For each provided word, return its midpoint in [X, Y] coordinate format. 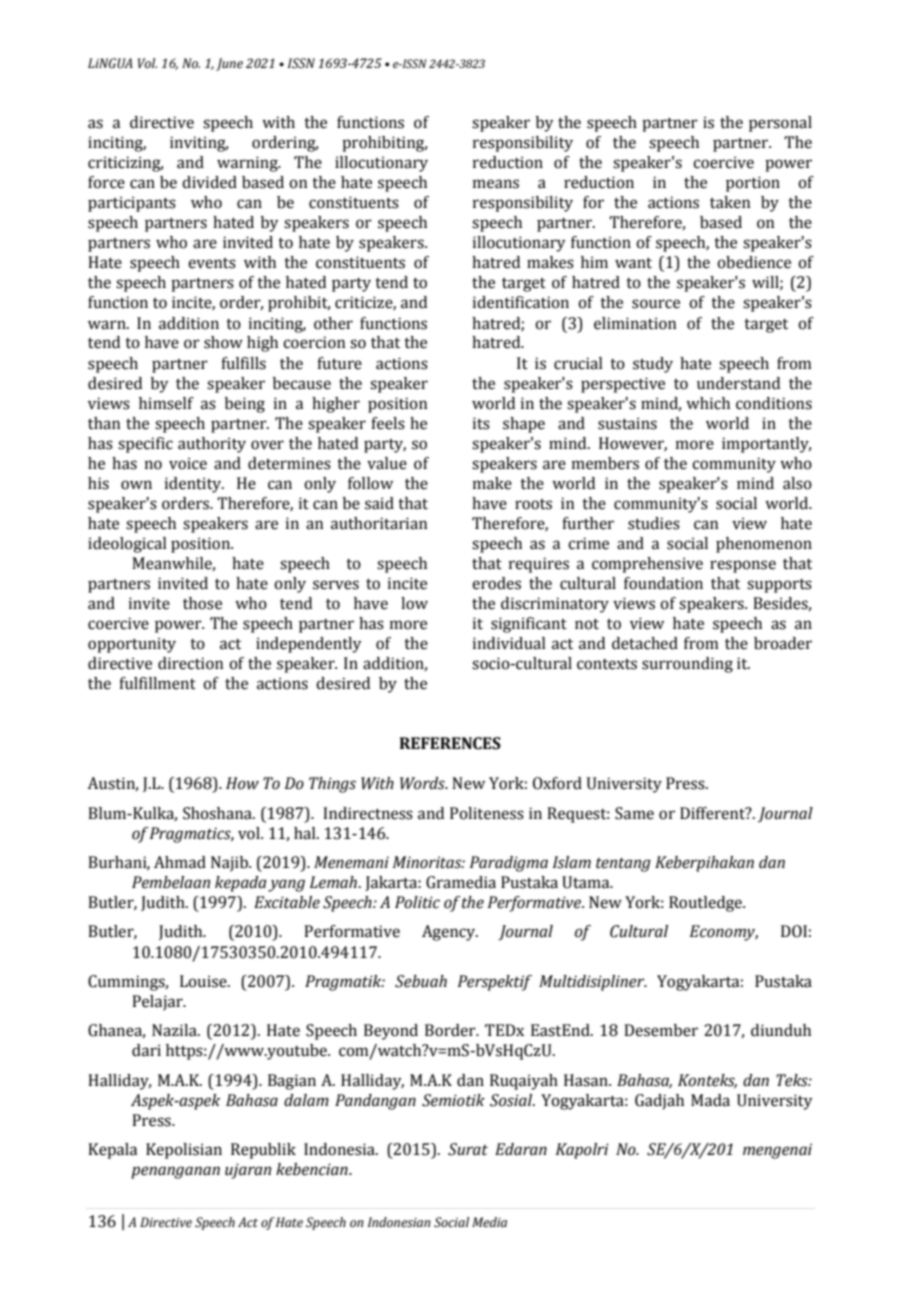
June [229, 64]
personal [780, 124]
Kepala [112, 1151]
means [496, 184]
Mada [710, 1100]
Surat [468, 1149]
